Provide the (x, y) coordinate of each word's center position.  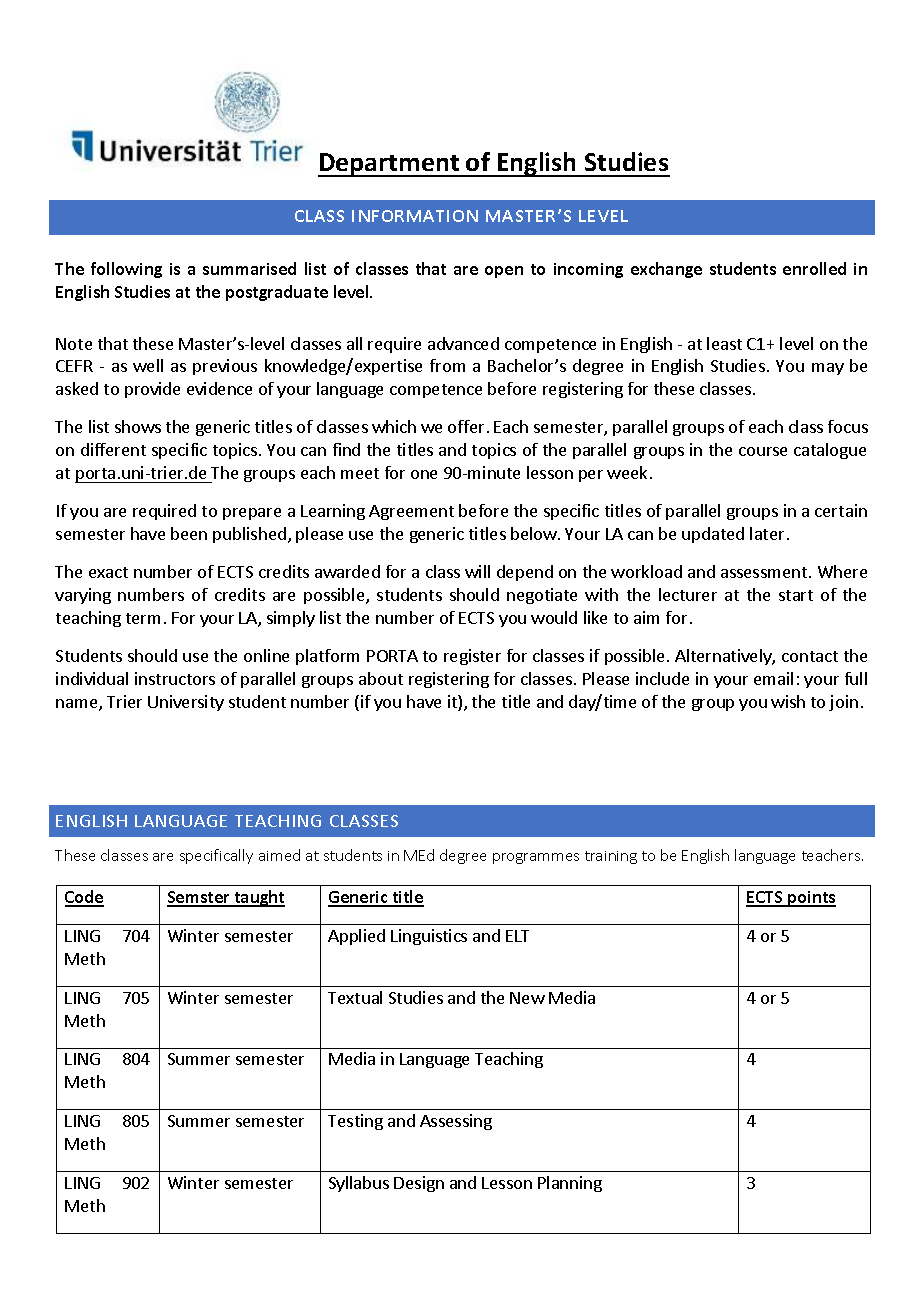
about (381, 678)
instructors (175, 678)
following (126, 270)
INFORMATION (415, 216)
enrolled (814, 268)
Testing (355, 1122)
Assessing (456, 1122)
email (773, 678)
